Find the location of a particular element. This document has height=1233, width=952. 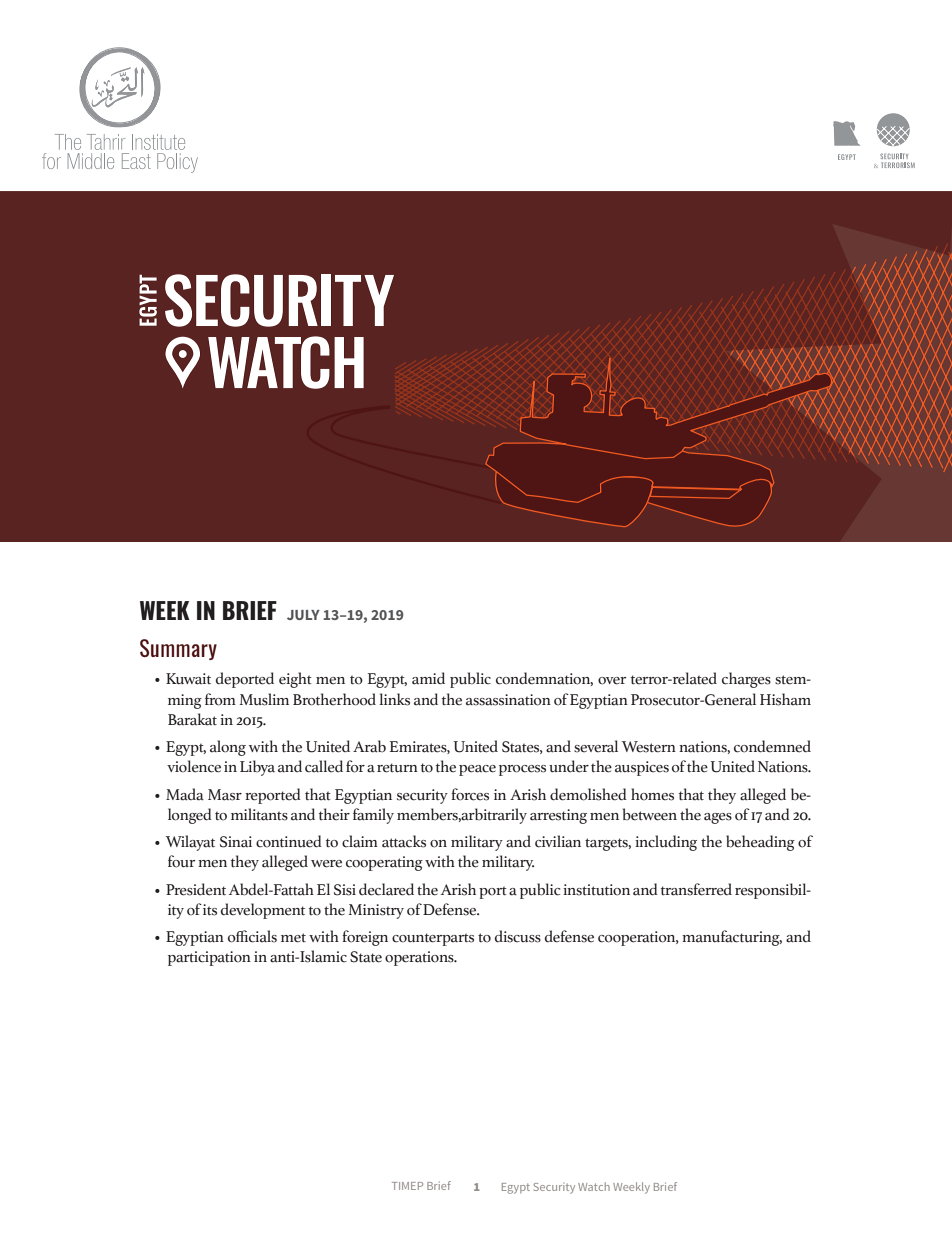

charges is located at coordinates (746, 680).
